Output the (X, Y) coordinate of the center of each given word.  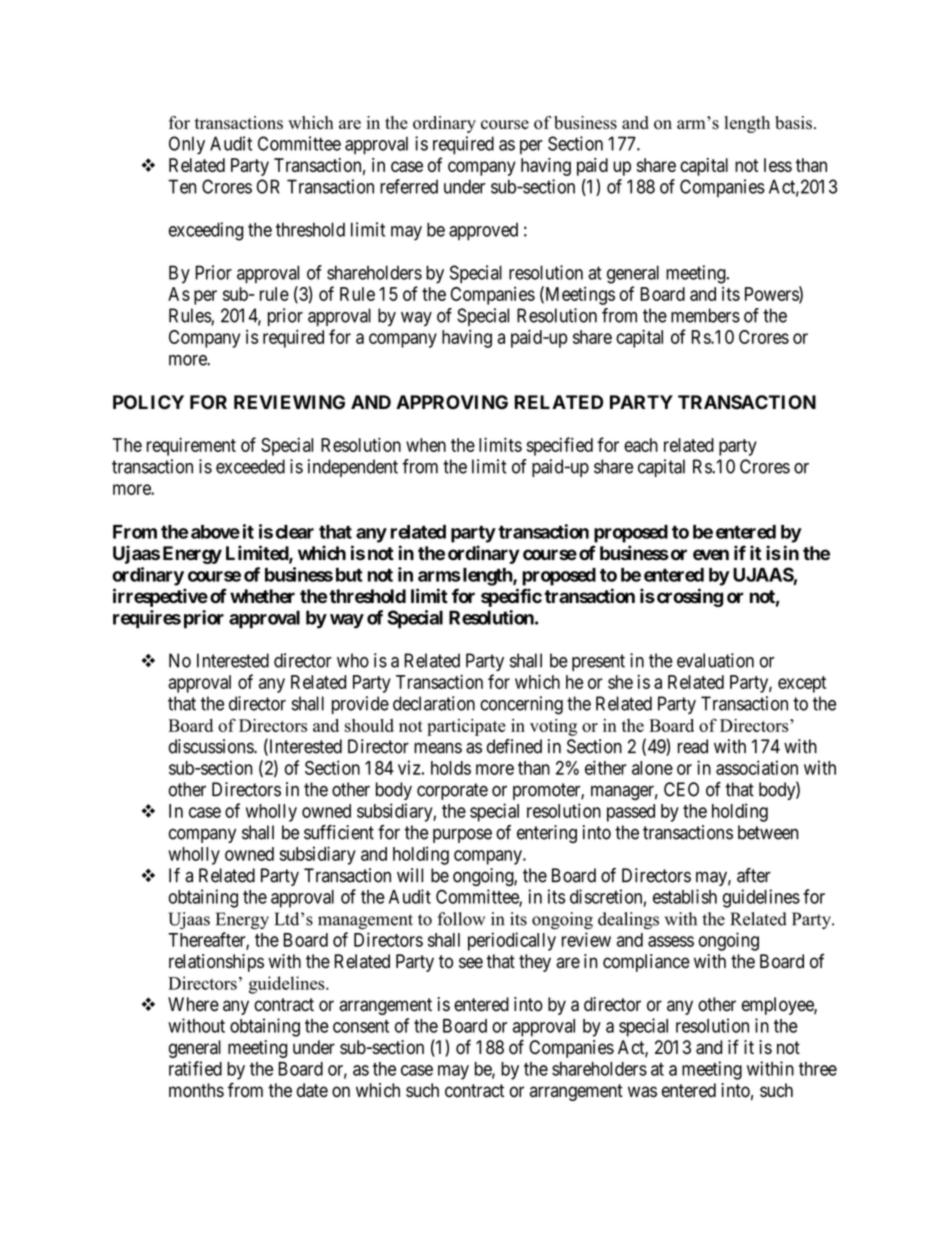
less (778, 165)
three (818, 1069)
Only (187, 145)
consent (361, 1026)
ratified (195, 1068)
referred (409, 186)
